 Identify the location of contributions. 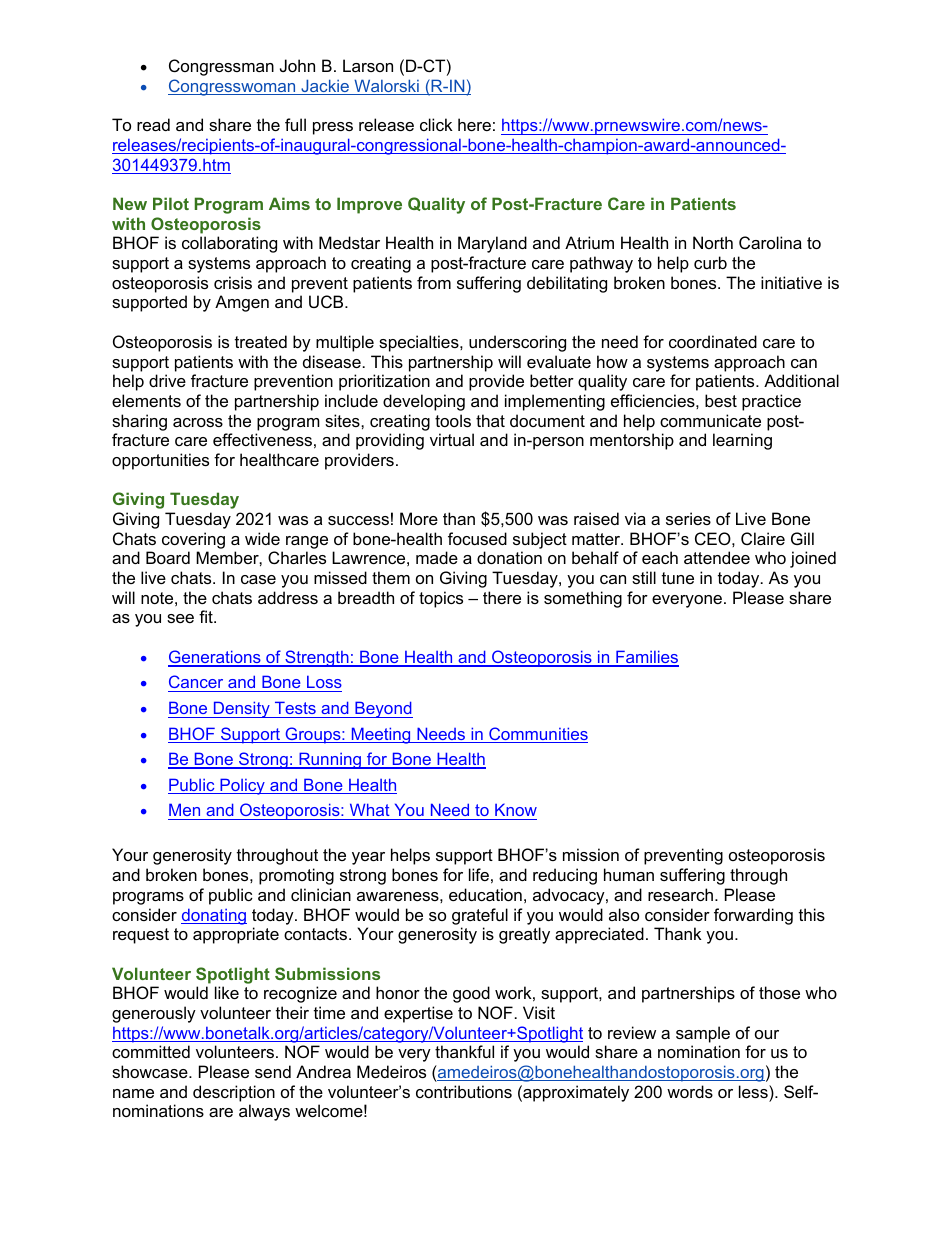
(464, 1091).
